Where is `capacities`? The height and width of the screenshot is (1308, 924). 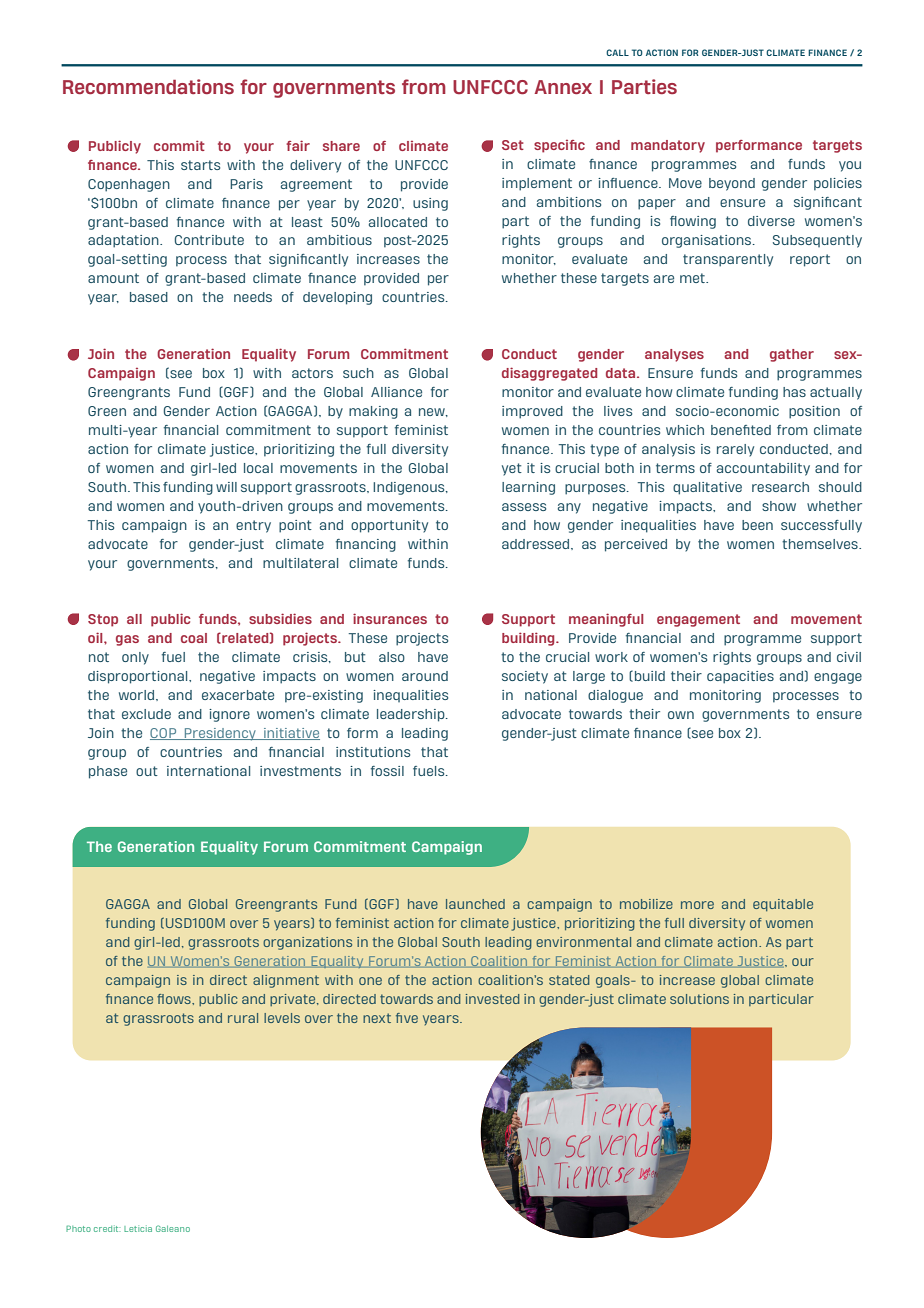
capacities is located at coordinates (740, 677).
